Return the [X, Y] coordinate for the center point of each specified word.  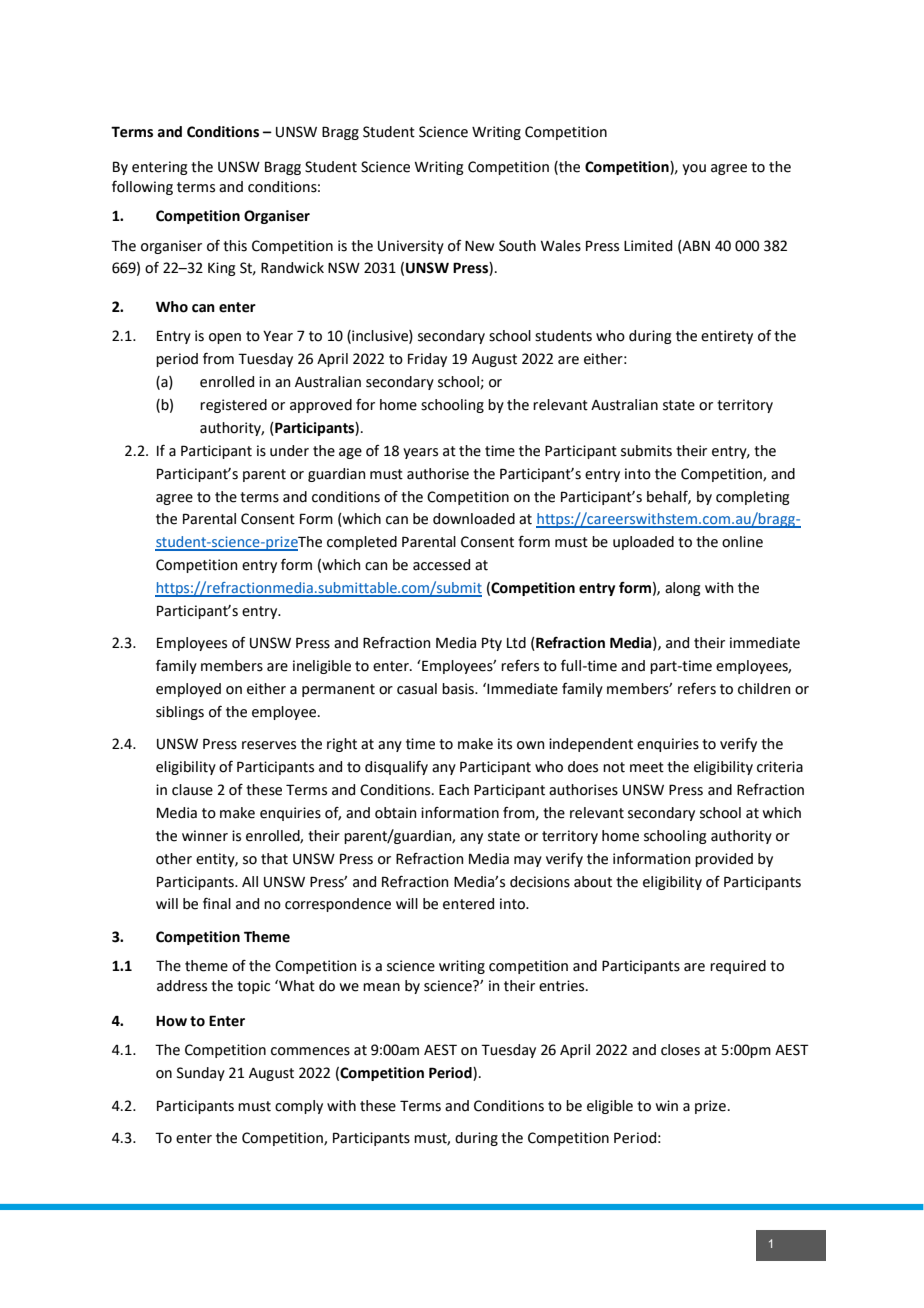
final [217, 903]
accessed [441, 565]
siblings [180, 713]
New [479, 246]
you [694, 169]
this [235, 246]
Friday [427, 360]
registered [233, 406]
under [289, 451]
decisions [540, 882]
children [764, 689]
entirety [727, 337]
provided [724, 860]
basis [459, 689]
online [742, 542]
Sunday [201, 1074]
